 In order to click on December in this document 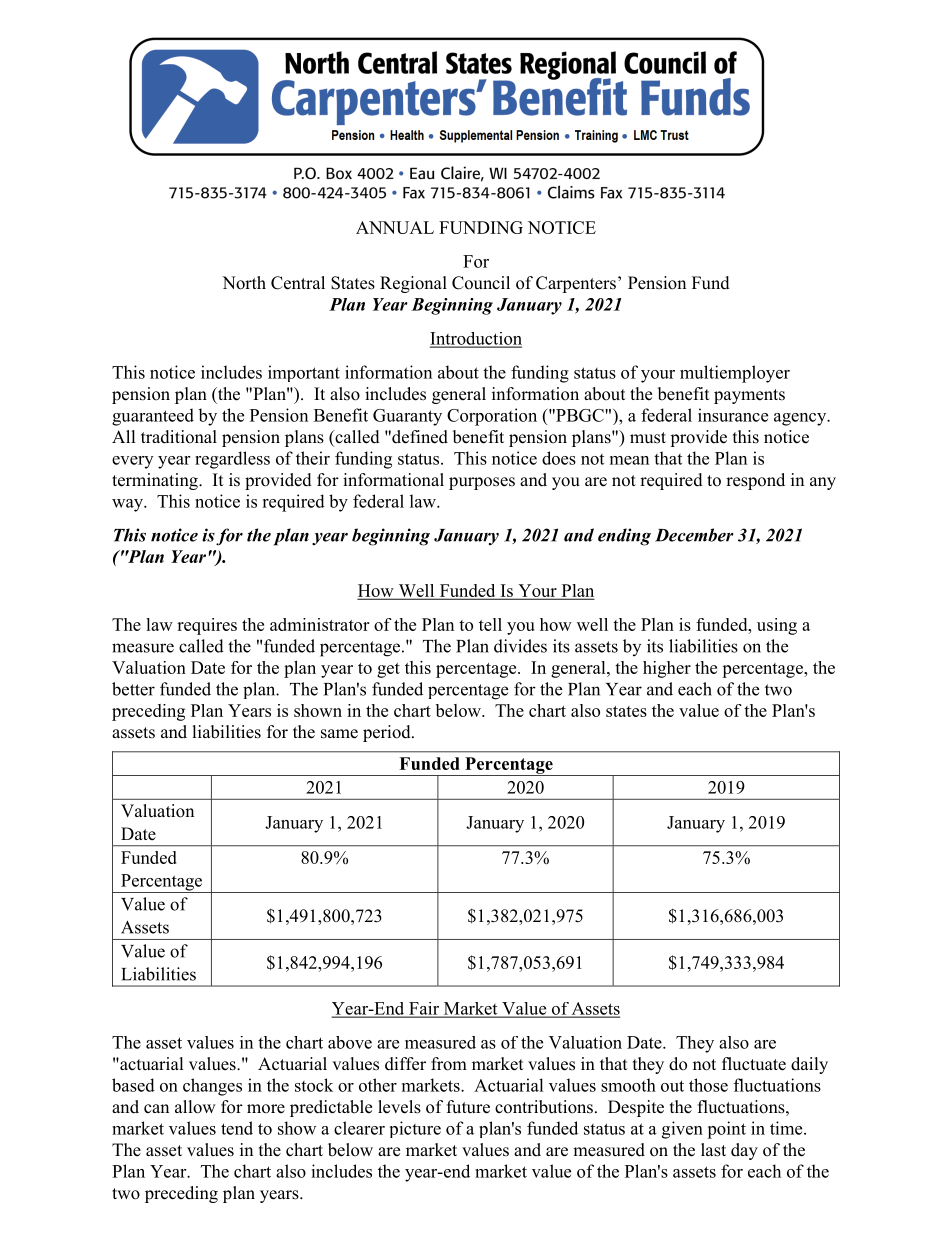, I will do `click(694, 535)`.
